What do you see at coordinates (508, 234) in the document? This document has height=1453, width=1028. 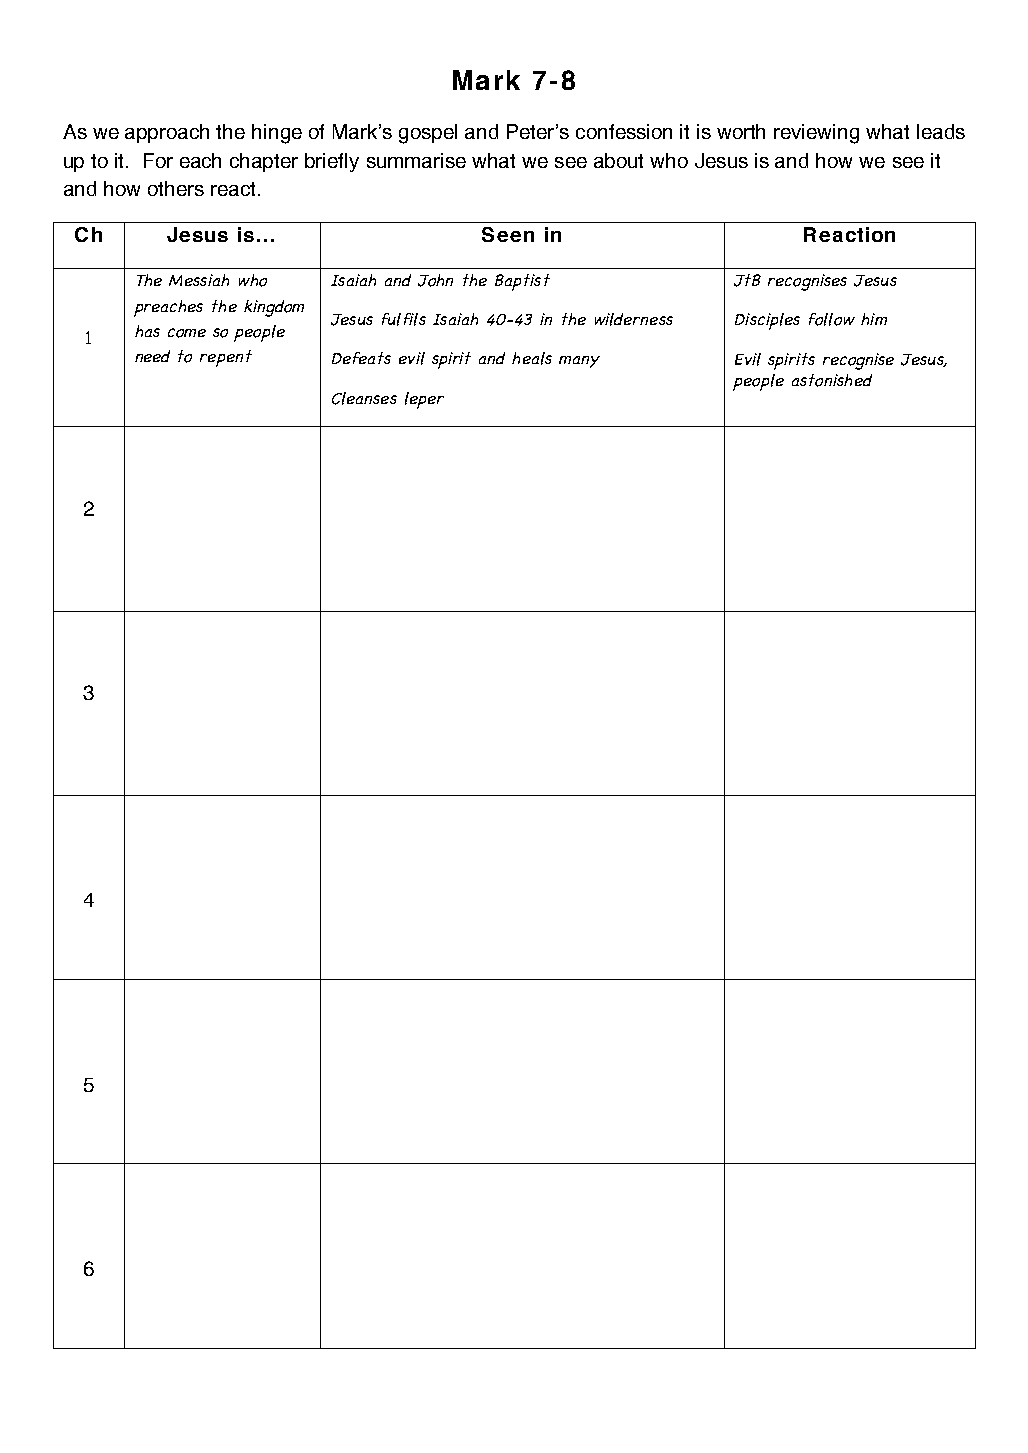 I see `Seen` at bounding box center [508, 234].
